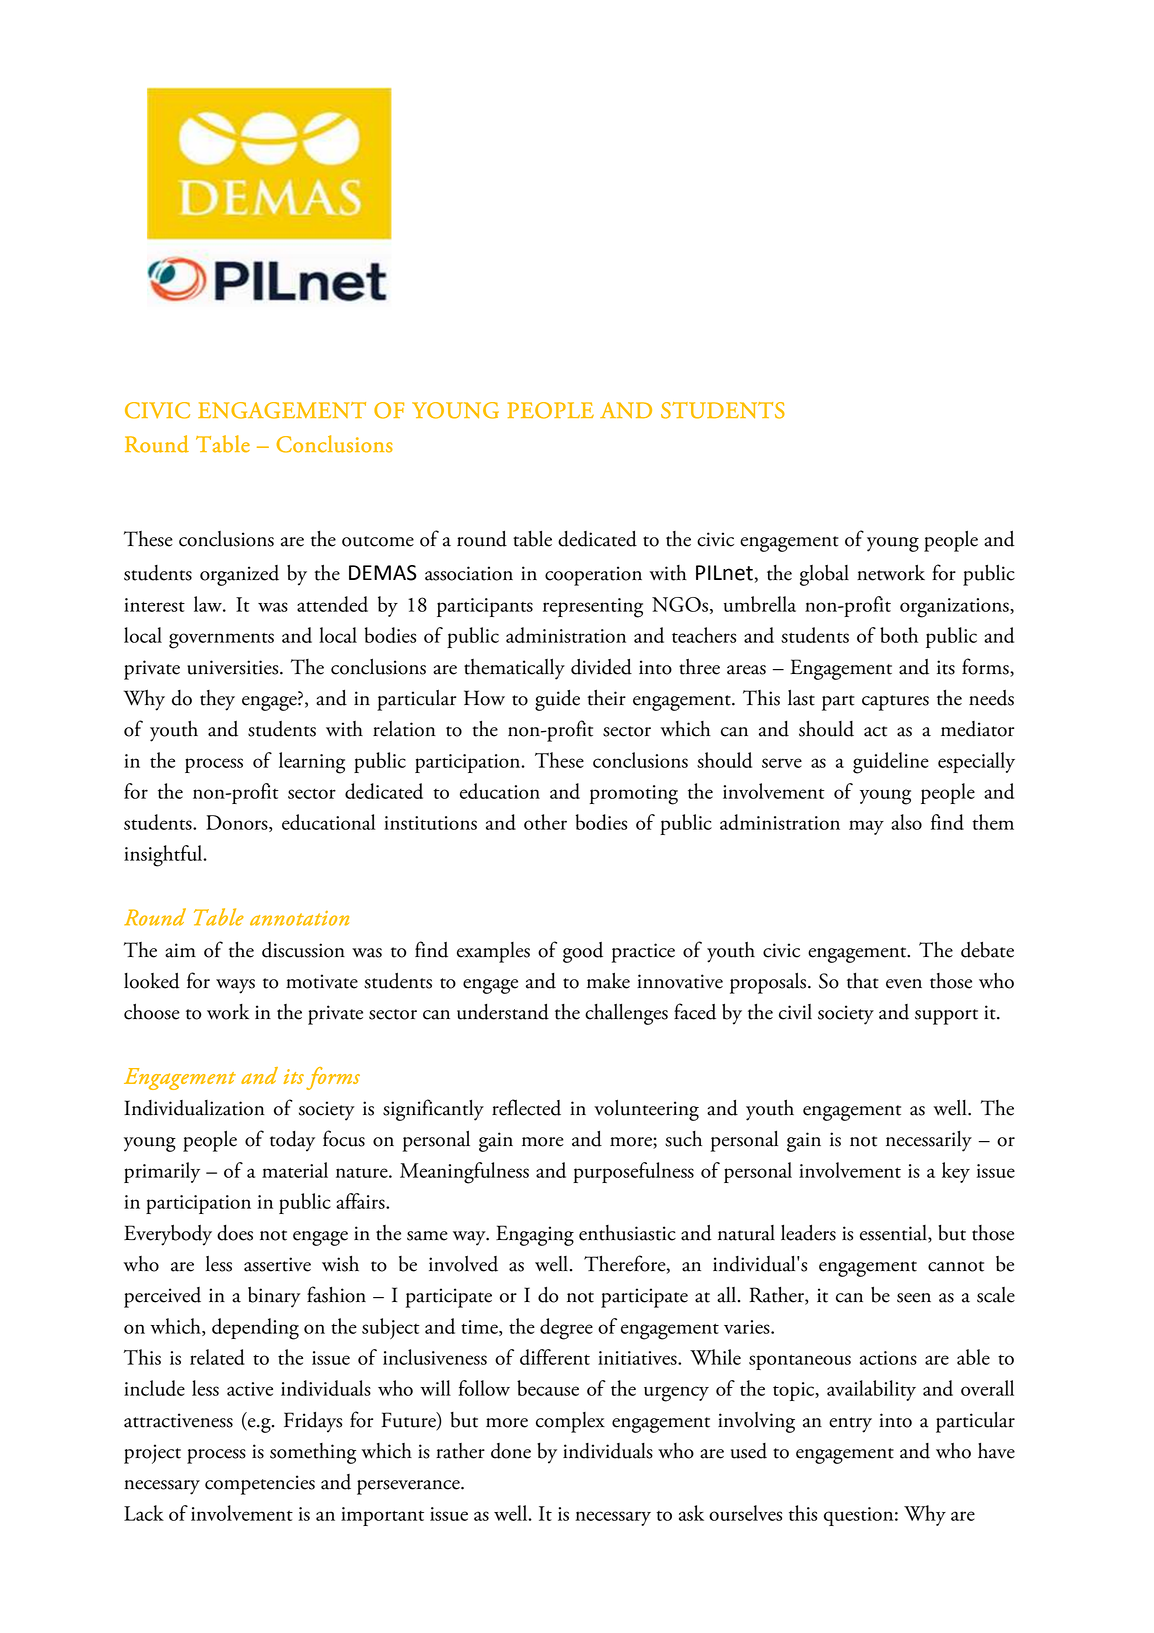  Describe the element at coordinates (956, 1172) in the screenshot. I see `key` at that location.
